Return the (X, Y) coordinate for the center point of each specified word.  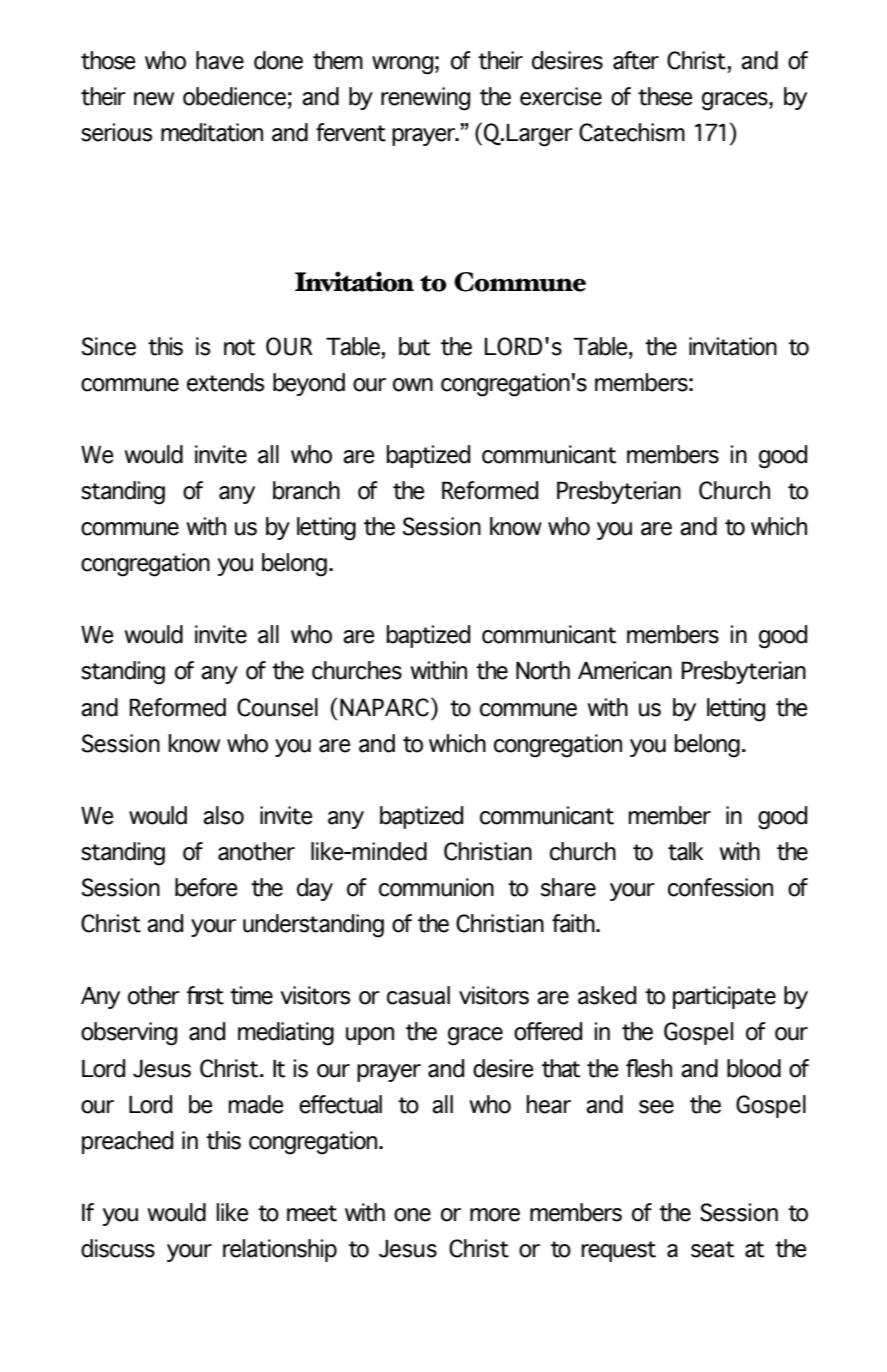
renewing (425, 99)
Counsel (277, 707)
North (543, 670)
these (665, 96)
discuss (118, 1248)
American (625, 670)
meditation (212, 132)
